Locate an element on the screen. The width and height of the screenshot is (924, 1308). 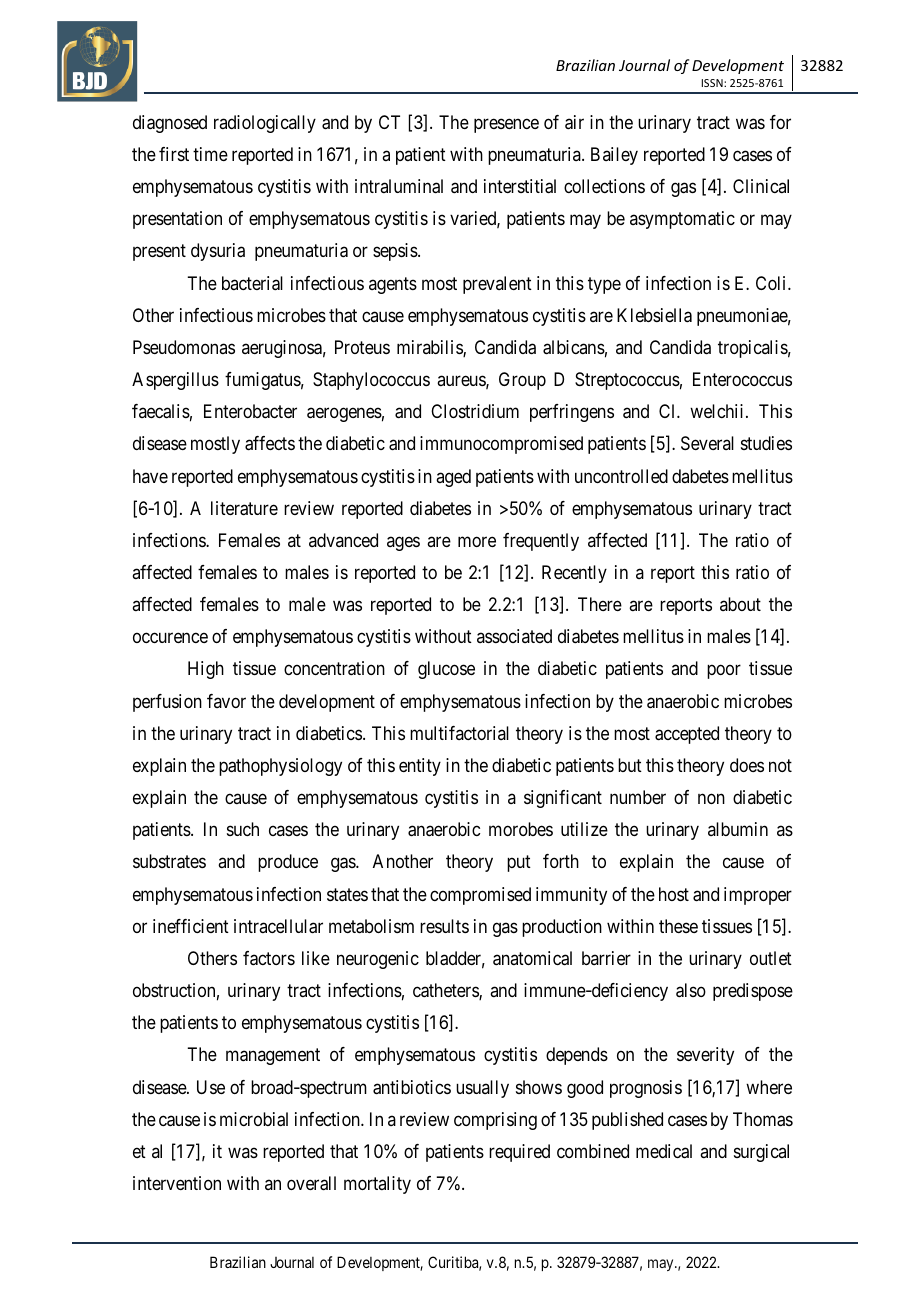
High is located at coordinates (206, 670).
